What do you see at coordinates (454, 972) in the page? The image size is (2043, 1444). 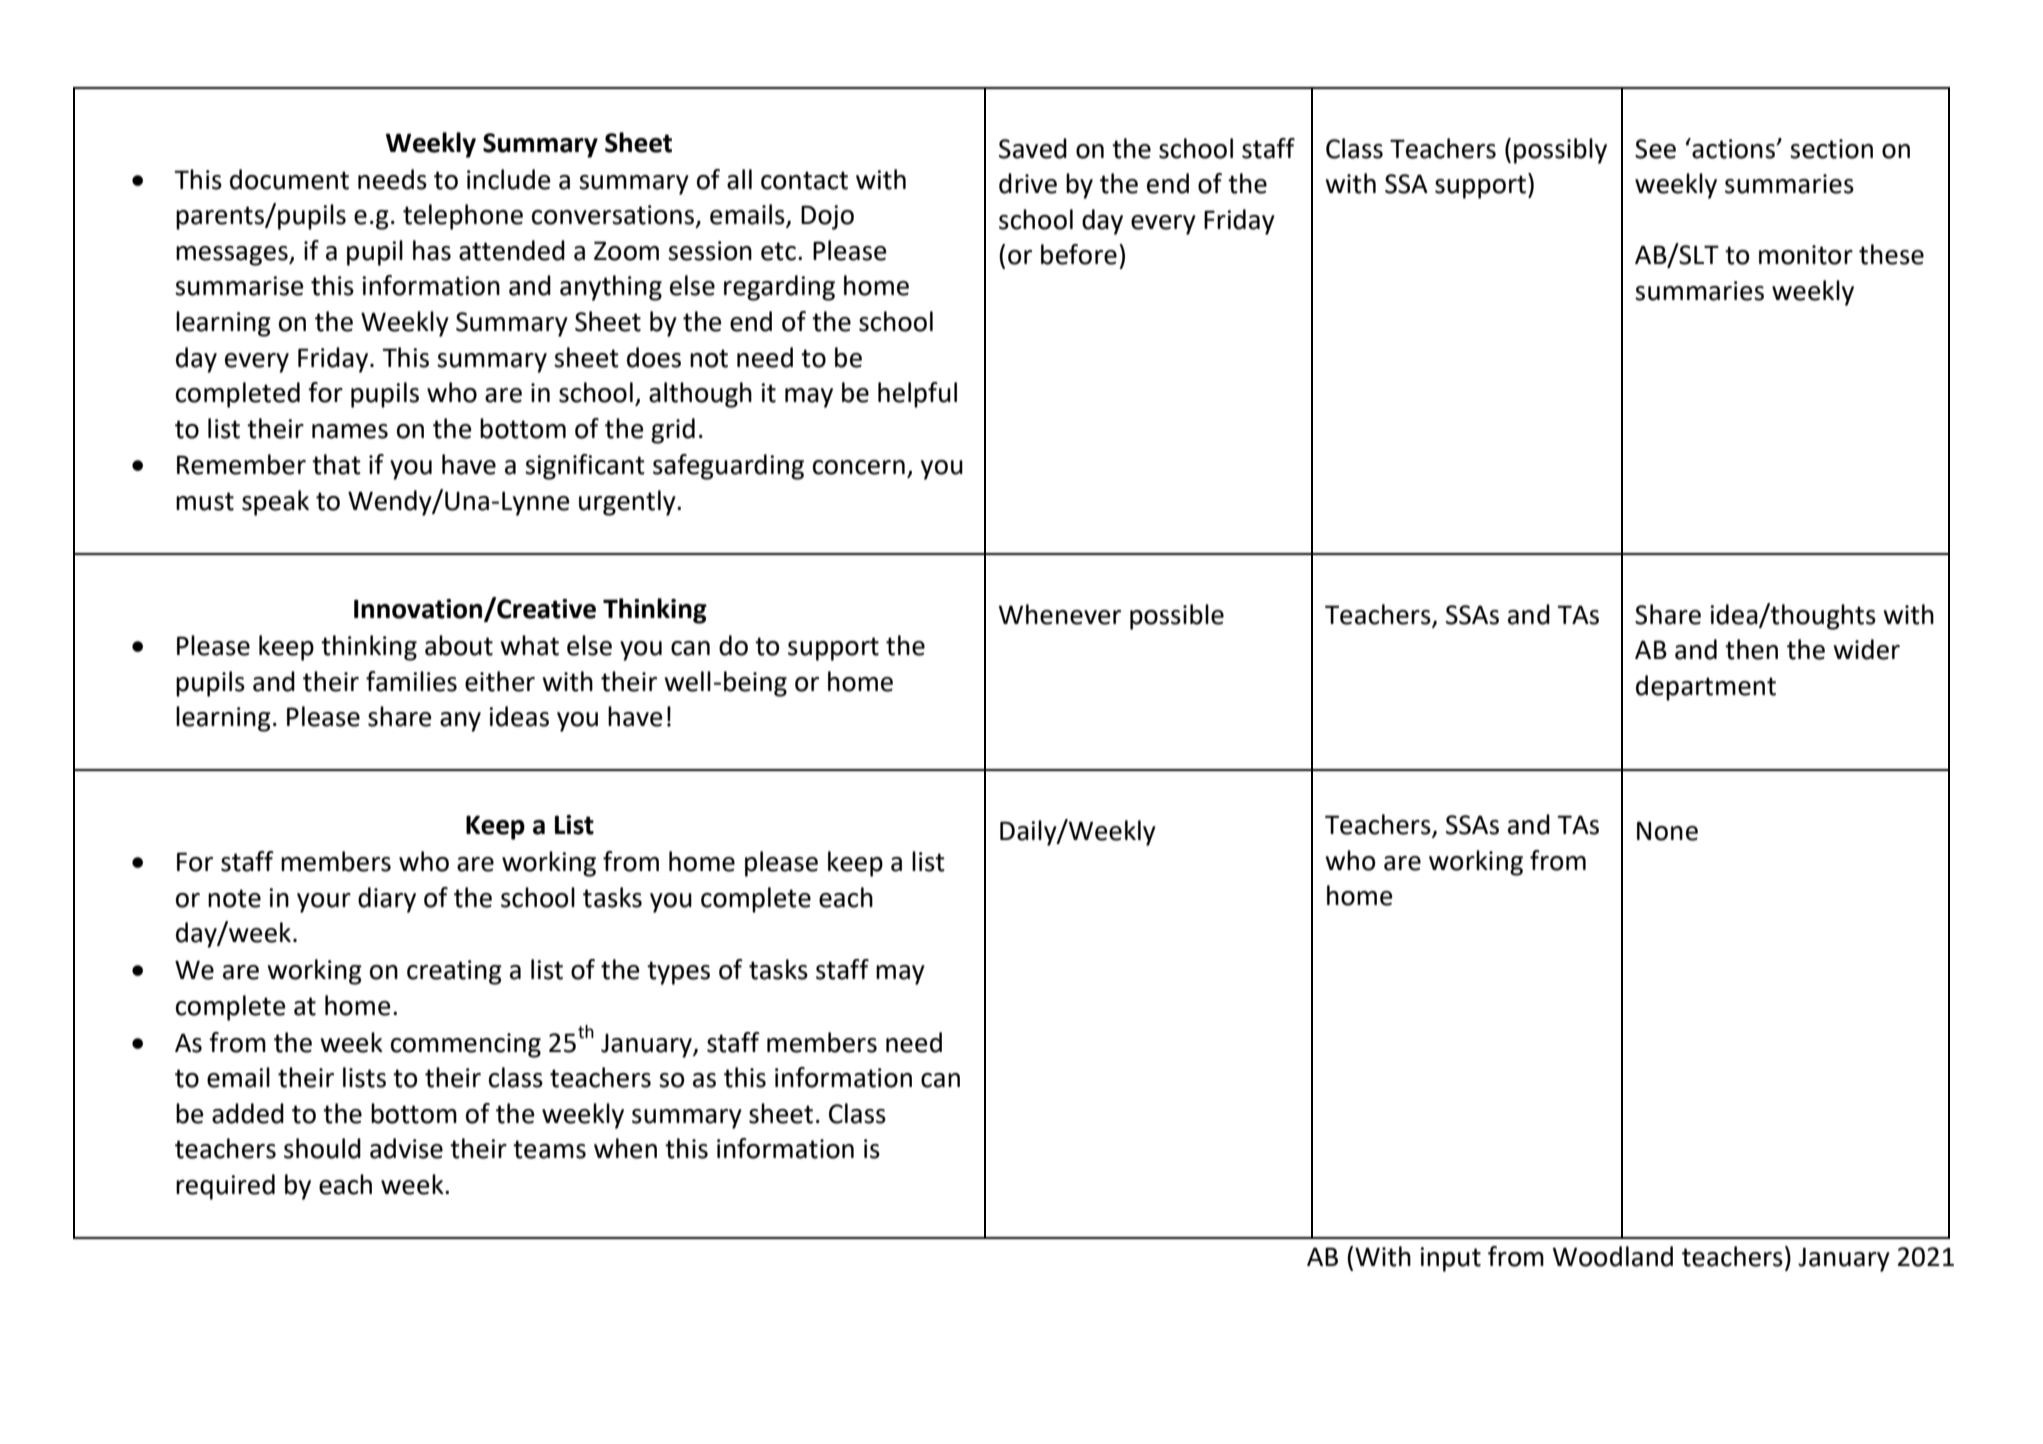 I see `creating` at bounding box center [454, 972].
